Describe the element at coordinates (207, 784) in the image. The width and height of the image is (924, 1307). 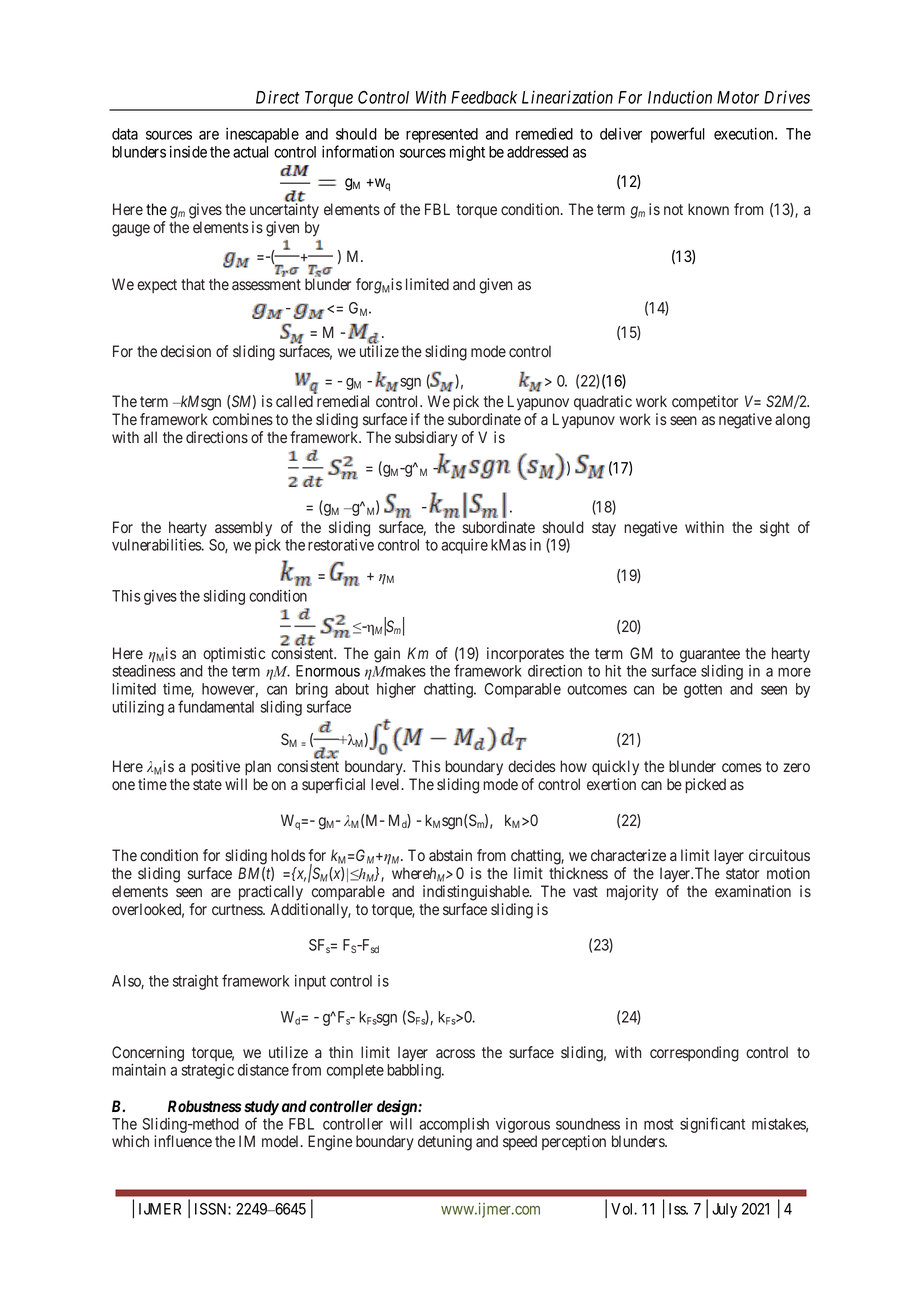
I see `state` at that location.
